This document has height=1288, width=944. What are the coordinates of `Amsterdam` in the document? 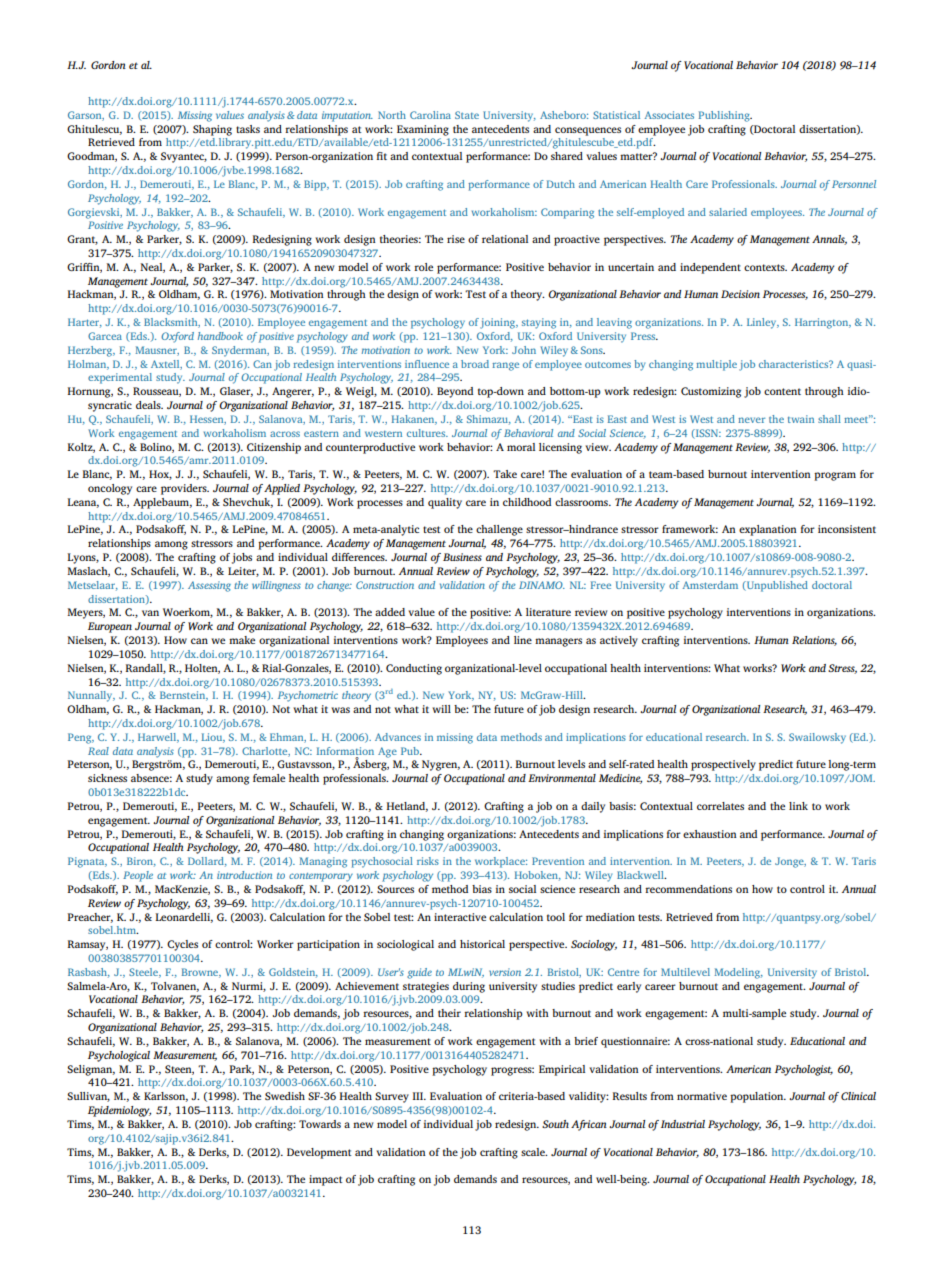 It's located at (710, 585).
